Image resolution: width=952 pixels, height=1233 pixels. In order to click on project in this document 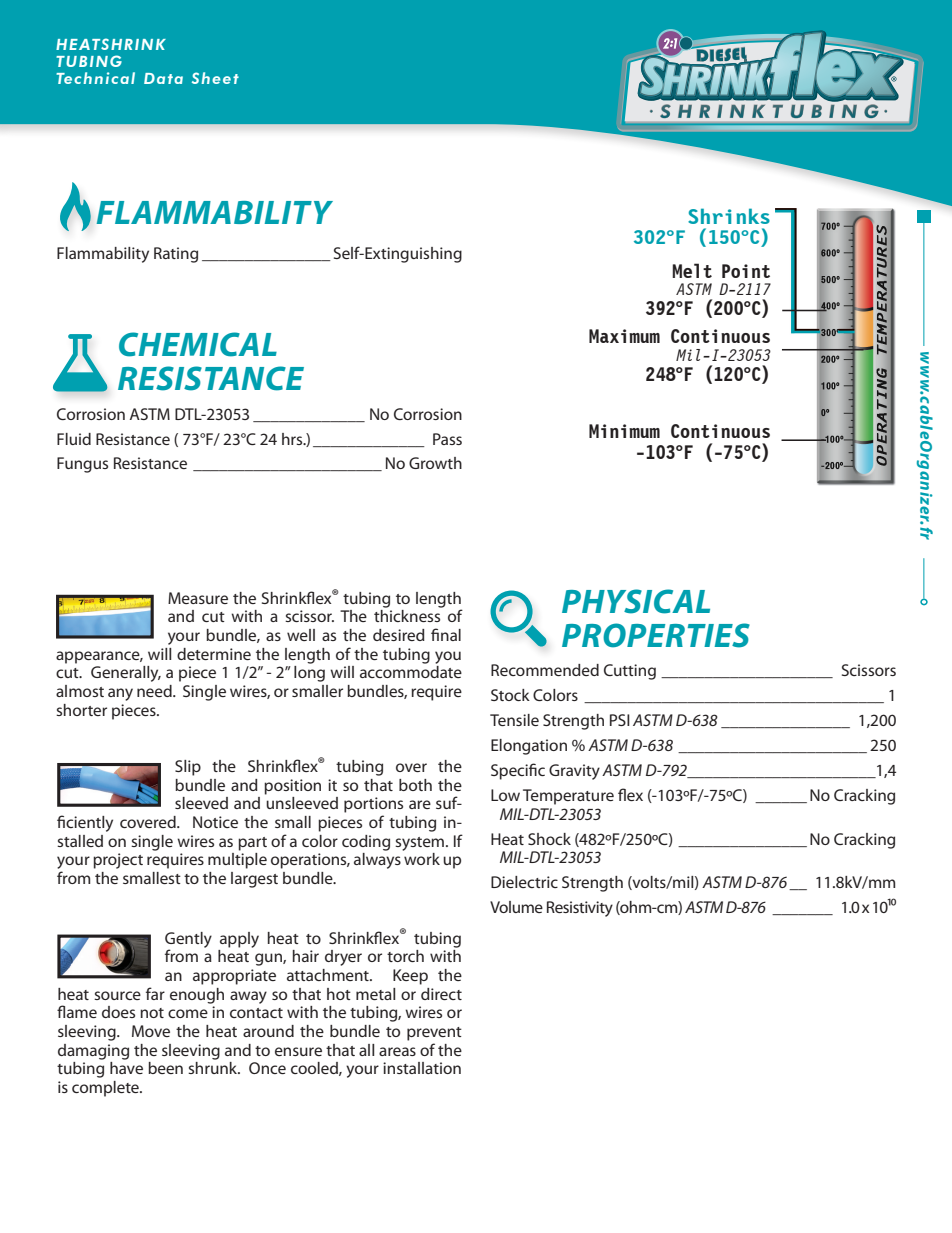, I will do `click(118, 861)`.
